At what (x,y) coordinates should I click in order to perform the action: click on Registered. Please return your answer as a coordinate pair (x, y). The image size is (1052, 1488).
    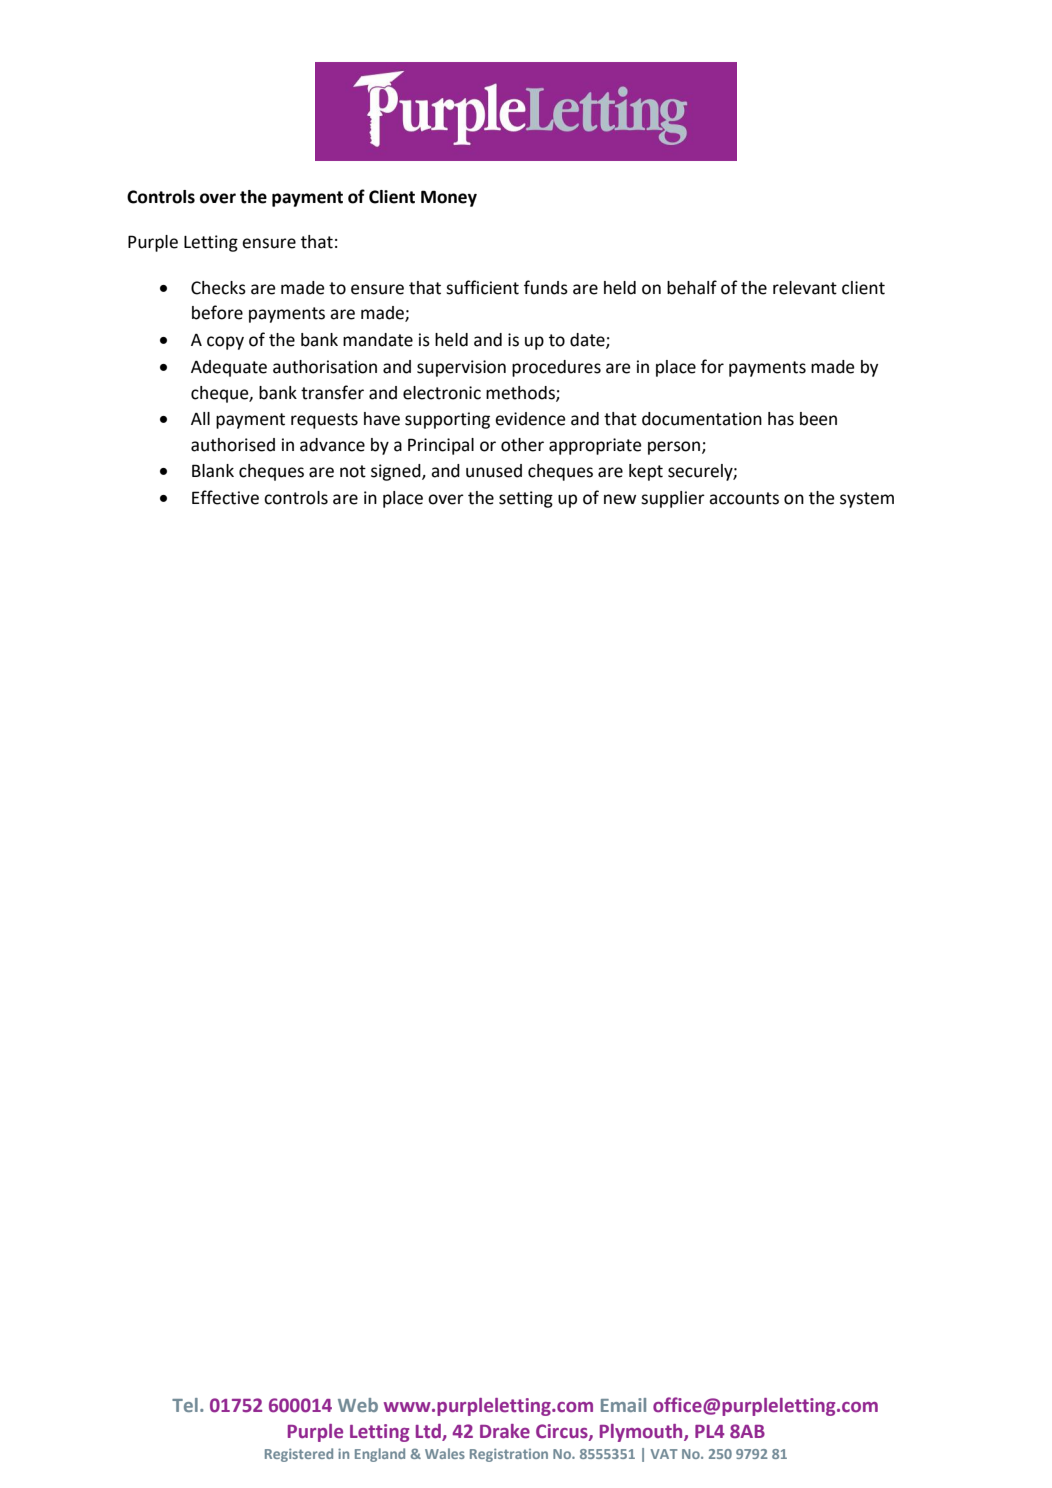
    Looking at the image, I should click on (299, 1455).
